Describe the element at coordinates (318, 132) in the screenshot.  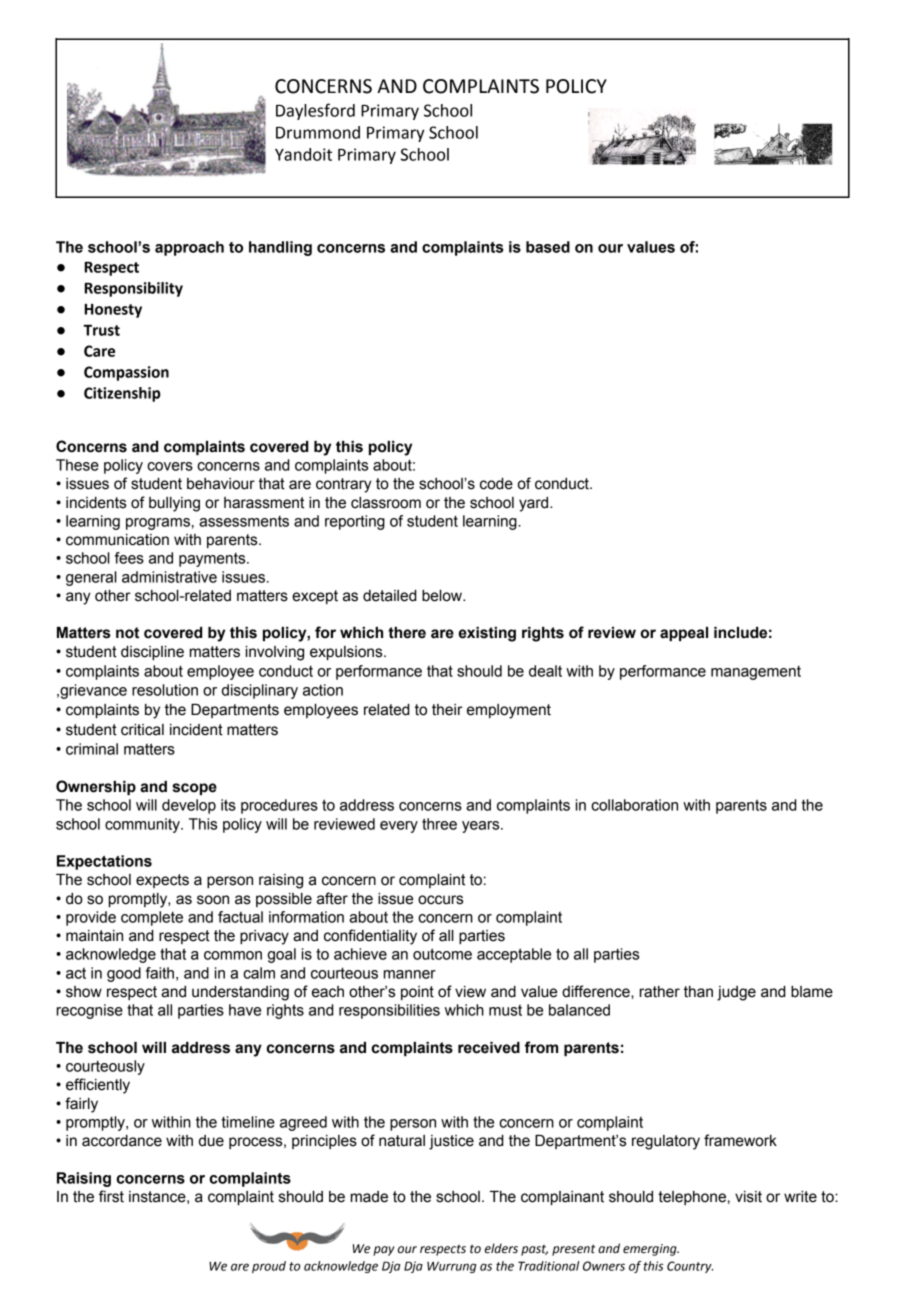
I see `Drummond` at that location.
